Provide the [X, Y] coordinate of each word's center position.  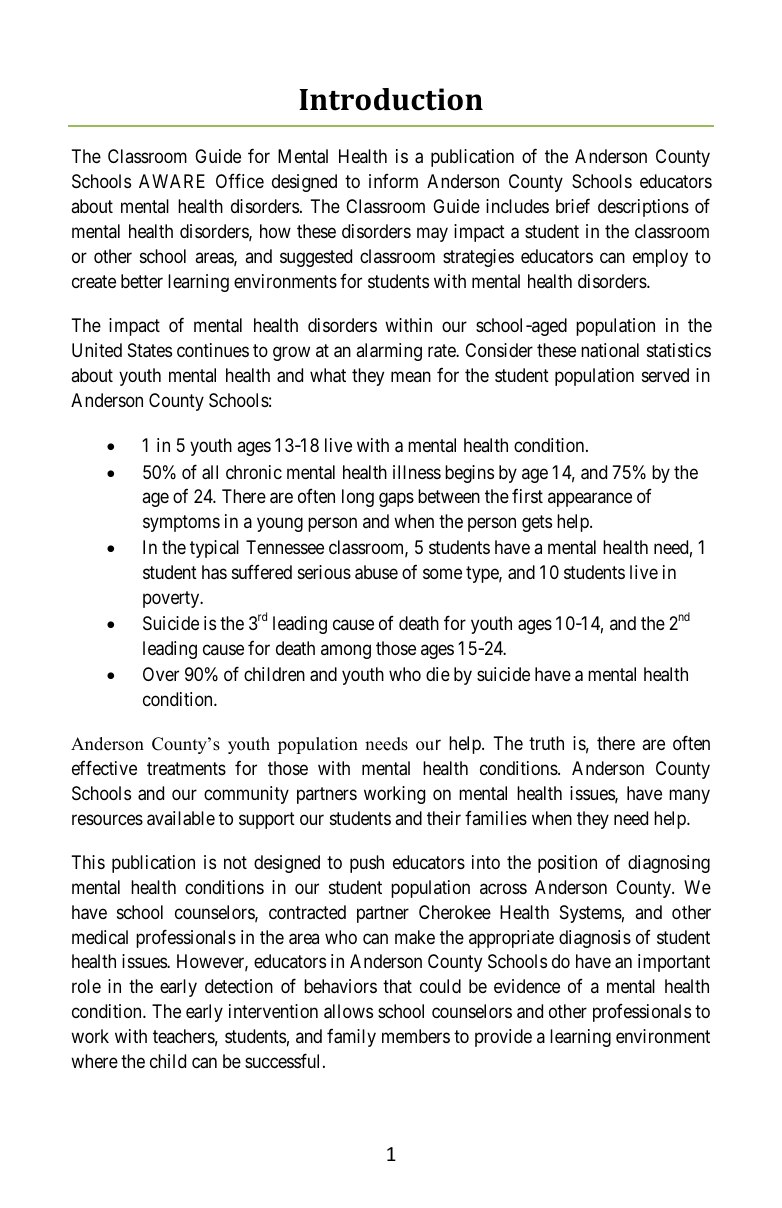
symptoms [181, 523]
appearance [590, 500]
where [94, 1061]
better [142, 281]
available [181, 818]
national [610, 350]
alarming [389, 352]
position [567, 864]
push [367, 864]
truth [546, 743]
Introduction [391, 99]
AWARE [172, 181]
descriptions [643, 208]
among [346, 651]
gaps [396, 500]
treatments [186, 769]
